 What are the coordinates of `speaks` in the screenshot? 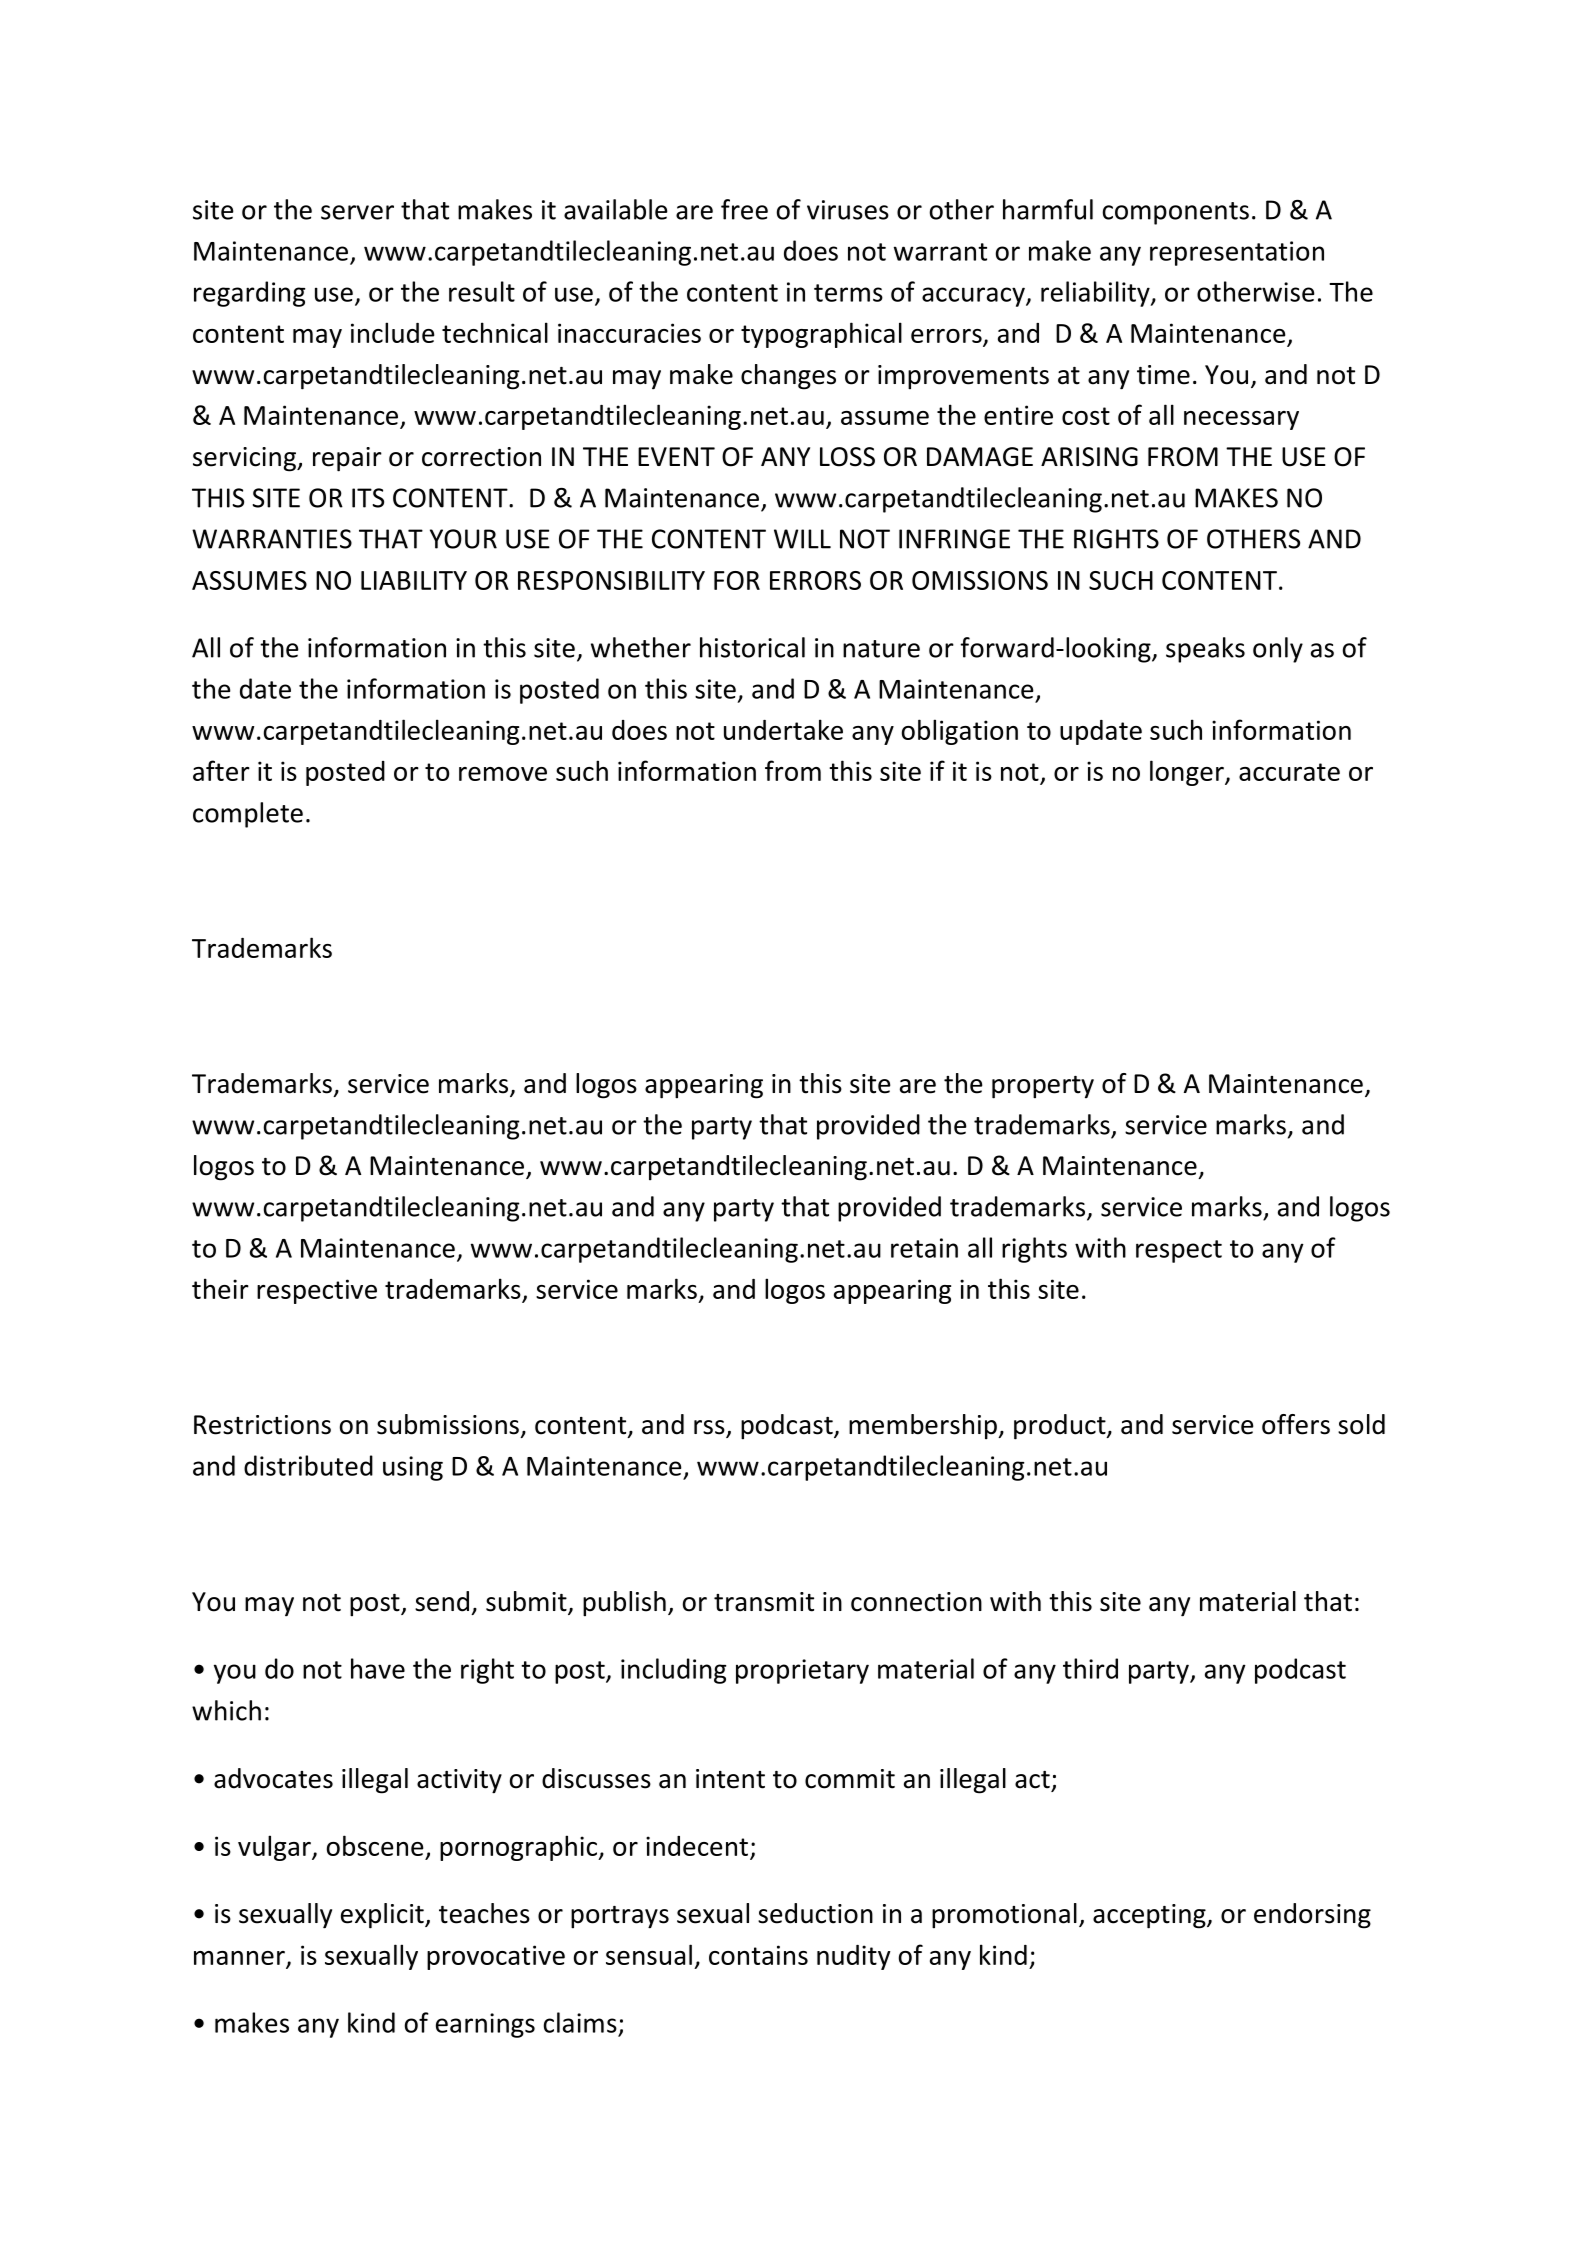 It's located at (1205, 650).
